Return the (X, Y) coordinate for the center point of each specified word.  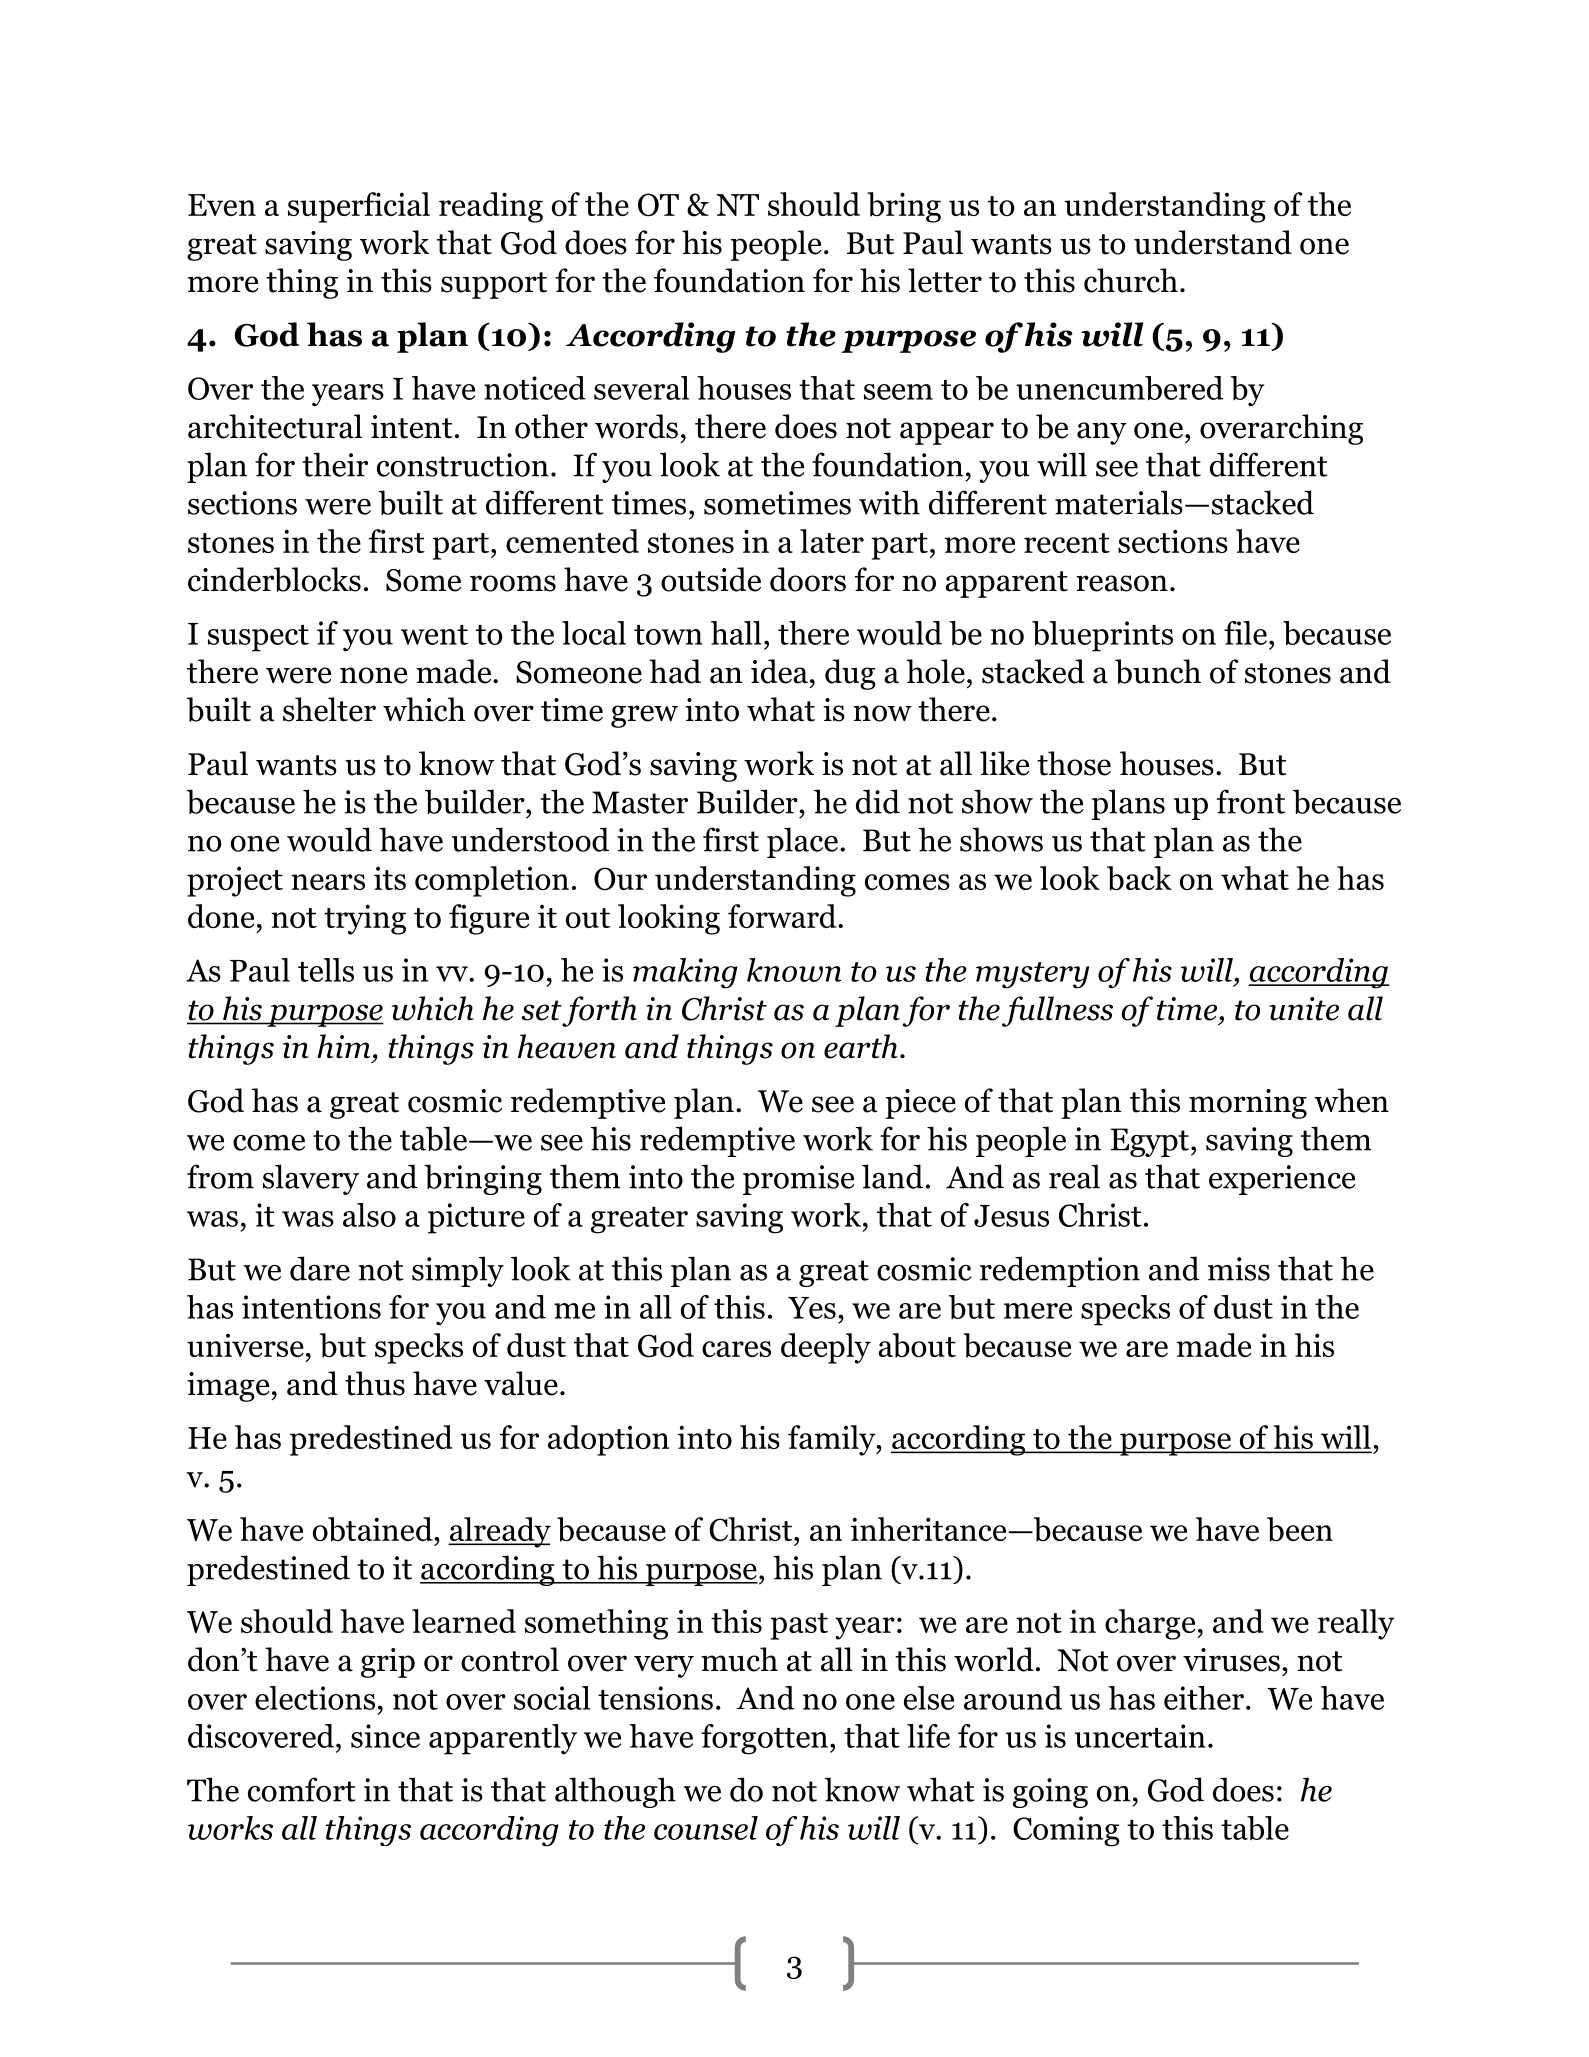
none (373, 675)
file (1245, 633)
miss (1239, 1269)
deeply (826, 1348)
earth (861, 1046)
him (343, 1046)
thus (375, 1383)
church (1131, 280)
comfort (302, 1789)
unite (1304, 1009)
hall (736, 633)
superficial (359, 207)
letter (945, 280)
